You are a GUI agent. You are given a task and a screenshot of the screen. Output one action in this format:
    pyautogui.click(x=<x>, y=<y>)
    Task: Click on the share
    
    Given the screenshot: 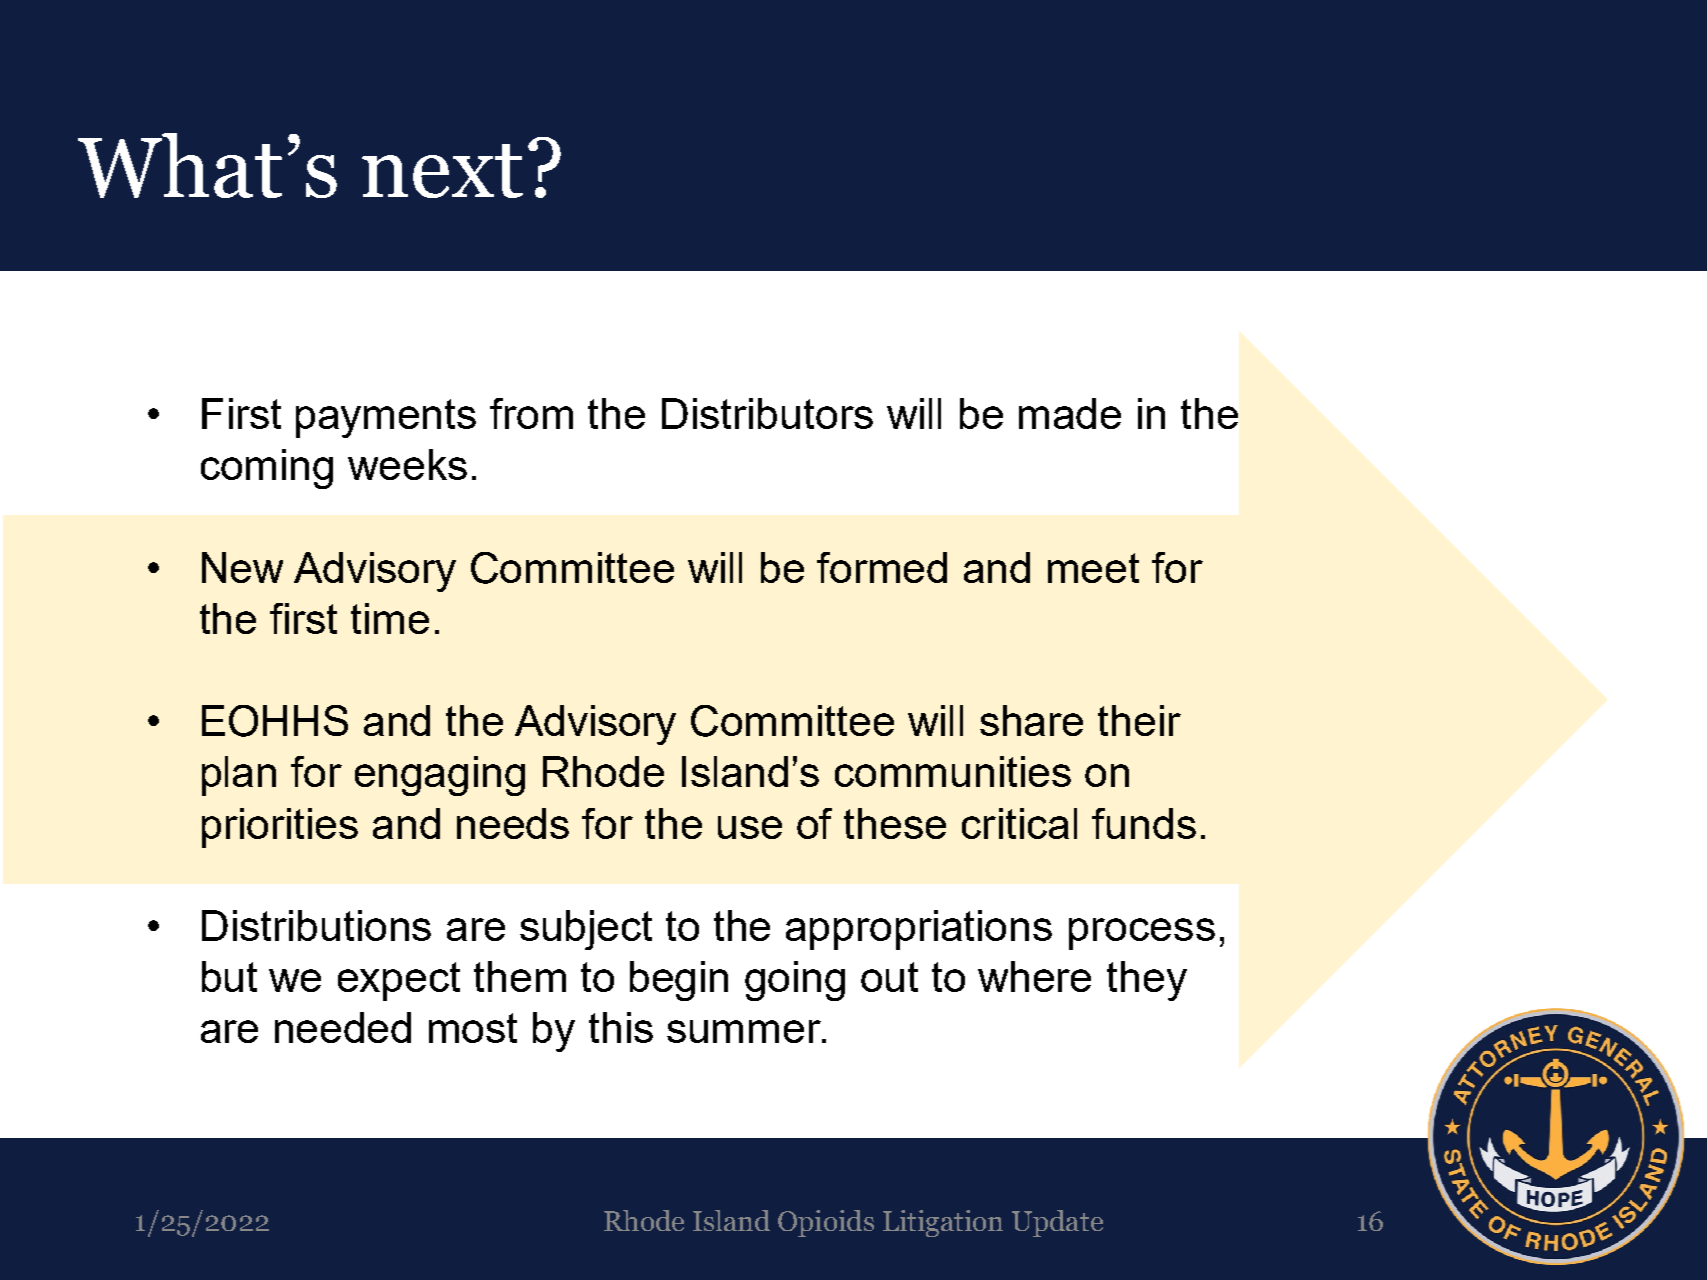 What is the action you would take?
    pyautogui.click(x=1031, y=720)
